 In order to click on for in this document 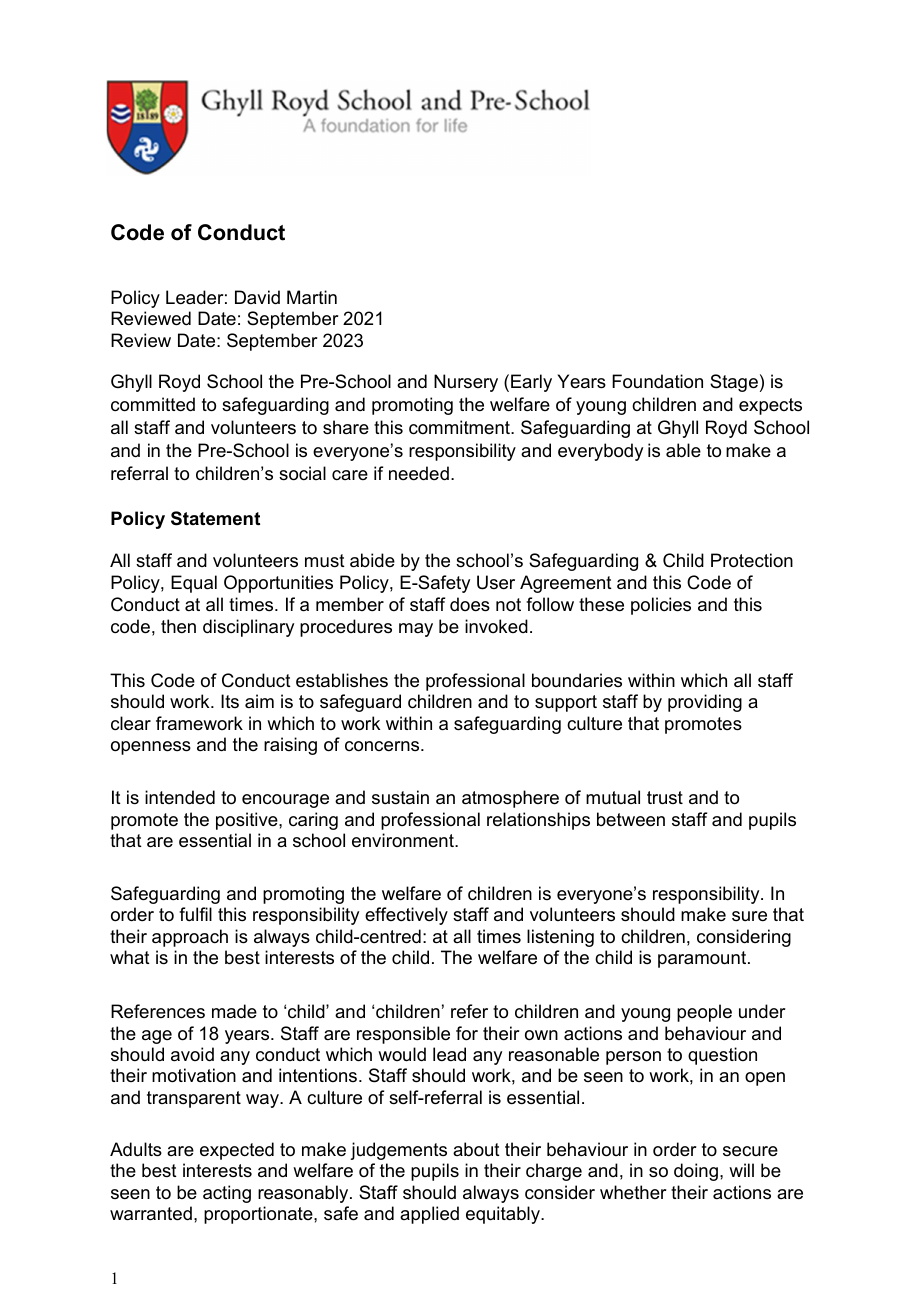, I will do `click(467, 1033)`.
